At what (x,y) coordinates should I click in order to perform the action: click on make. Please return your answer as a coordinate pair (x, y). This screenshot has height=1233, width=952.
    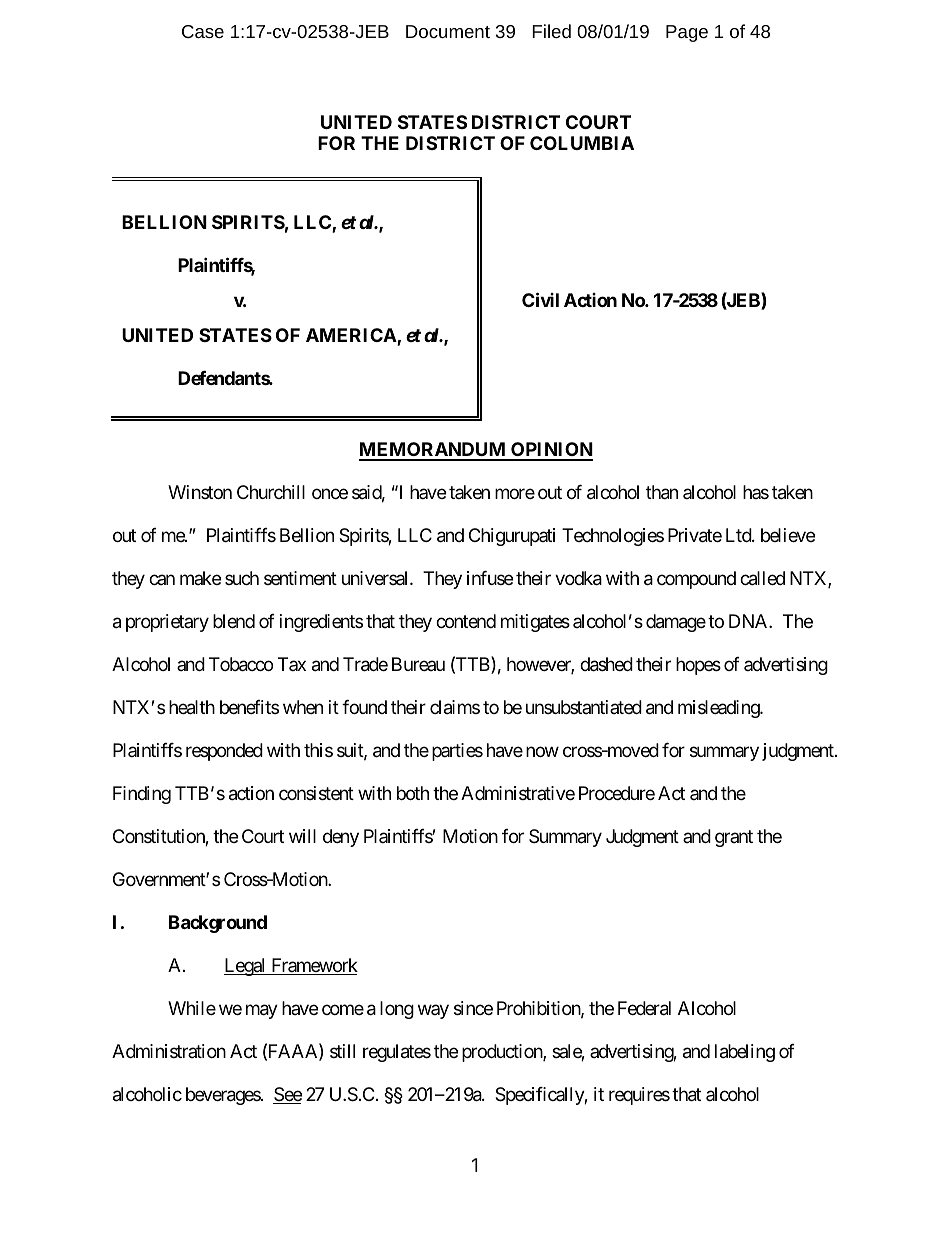
    Looking at the image, I should click on (200, 578).
